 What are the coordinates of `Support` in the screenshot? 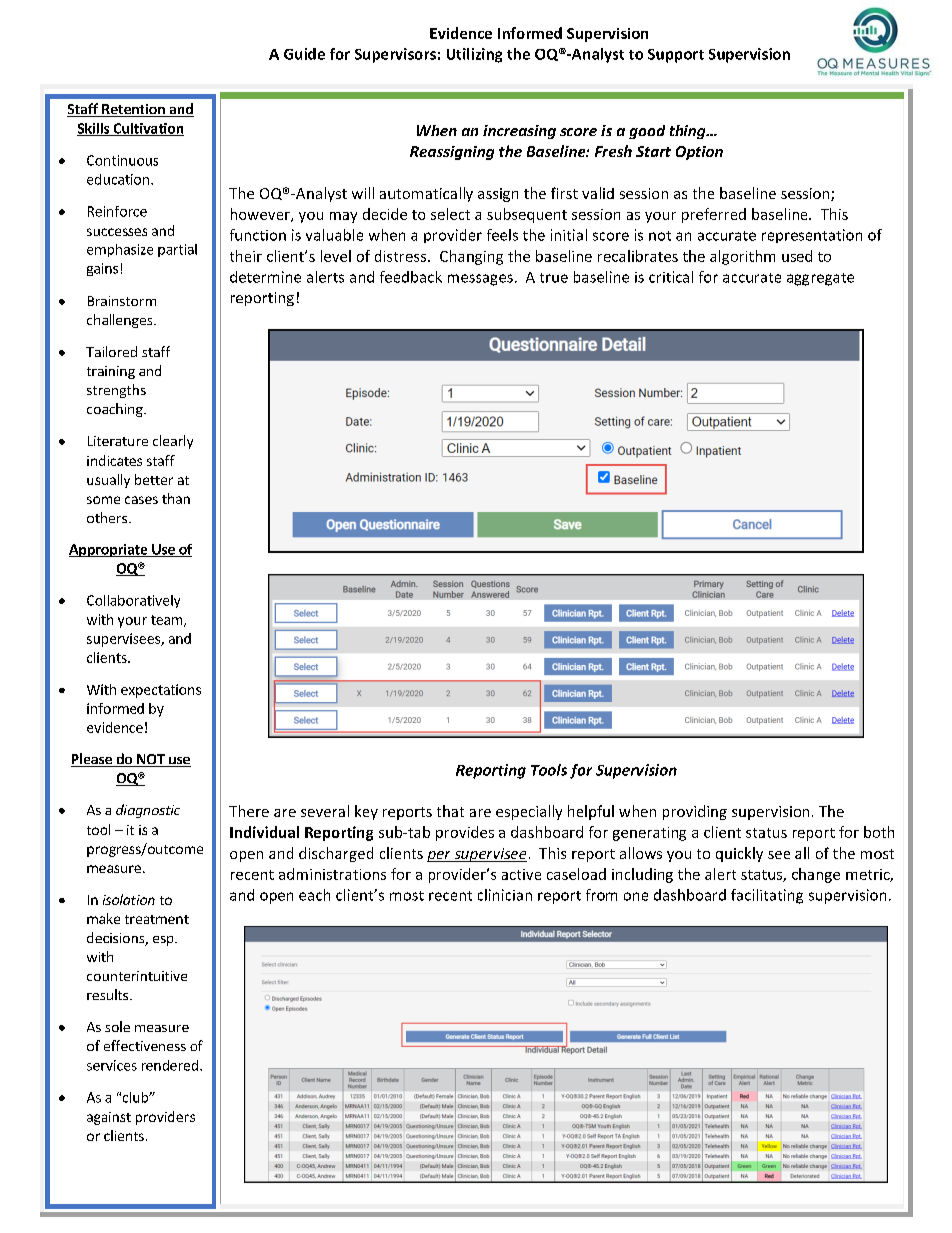 It's located at (676, 56).
